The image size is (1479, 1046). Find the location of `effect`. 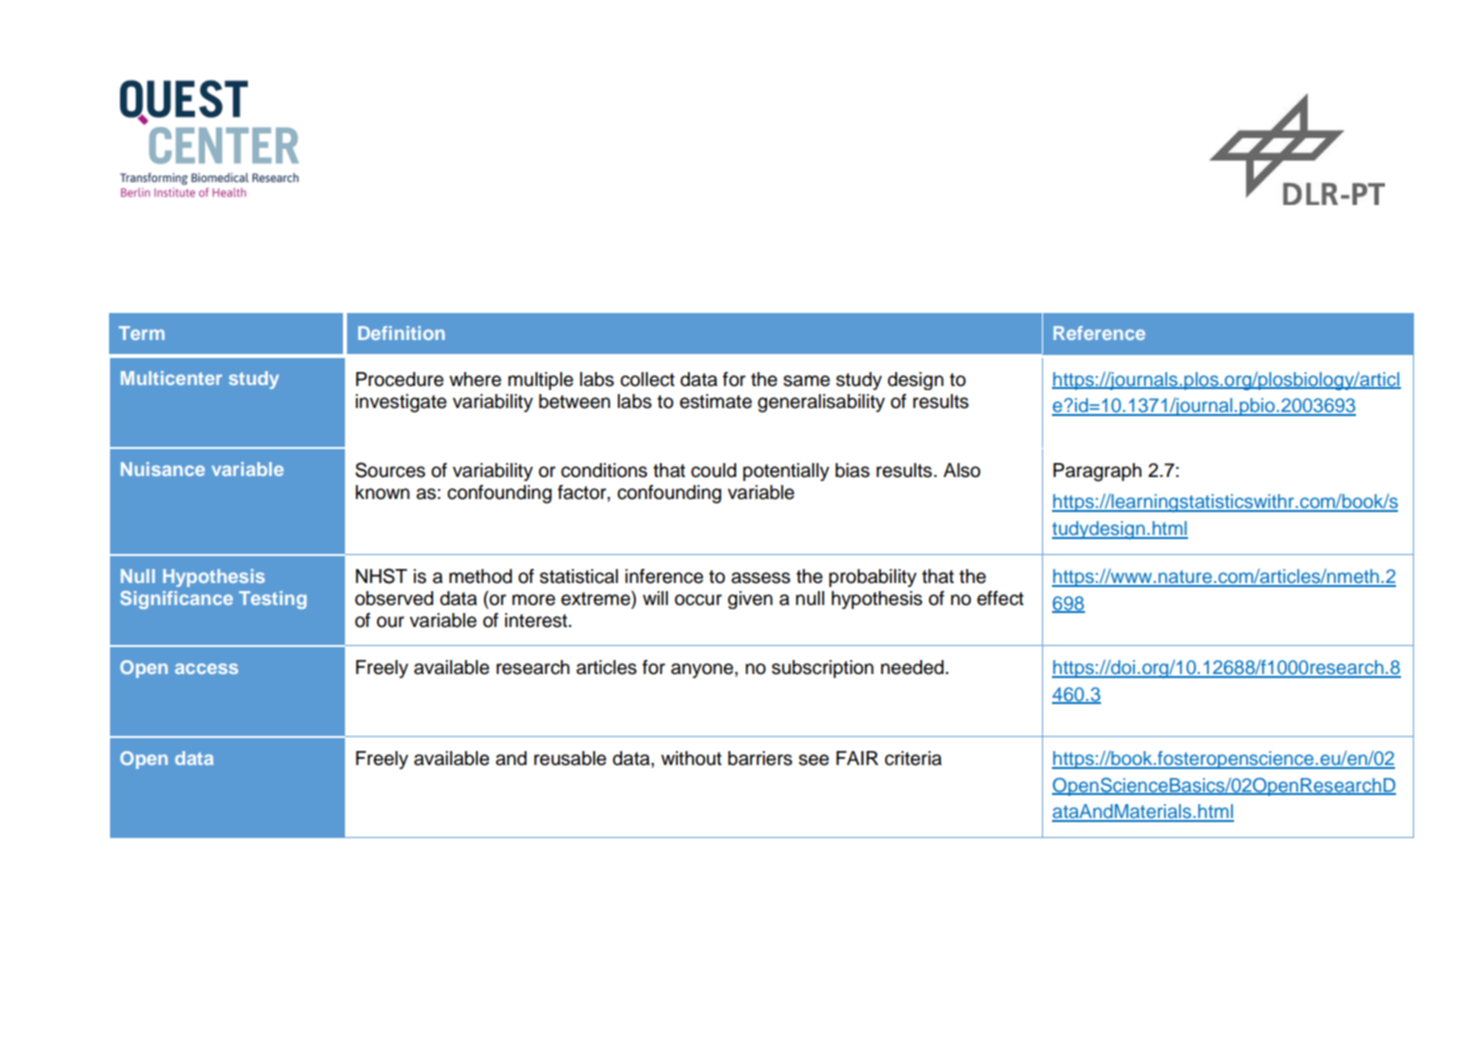

effect is located at coordinates (1000, 598).
